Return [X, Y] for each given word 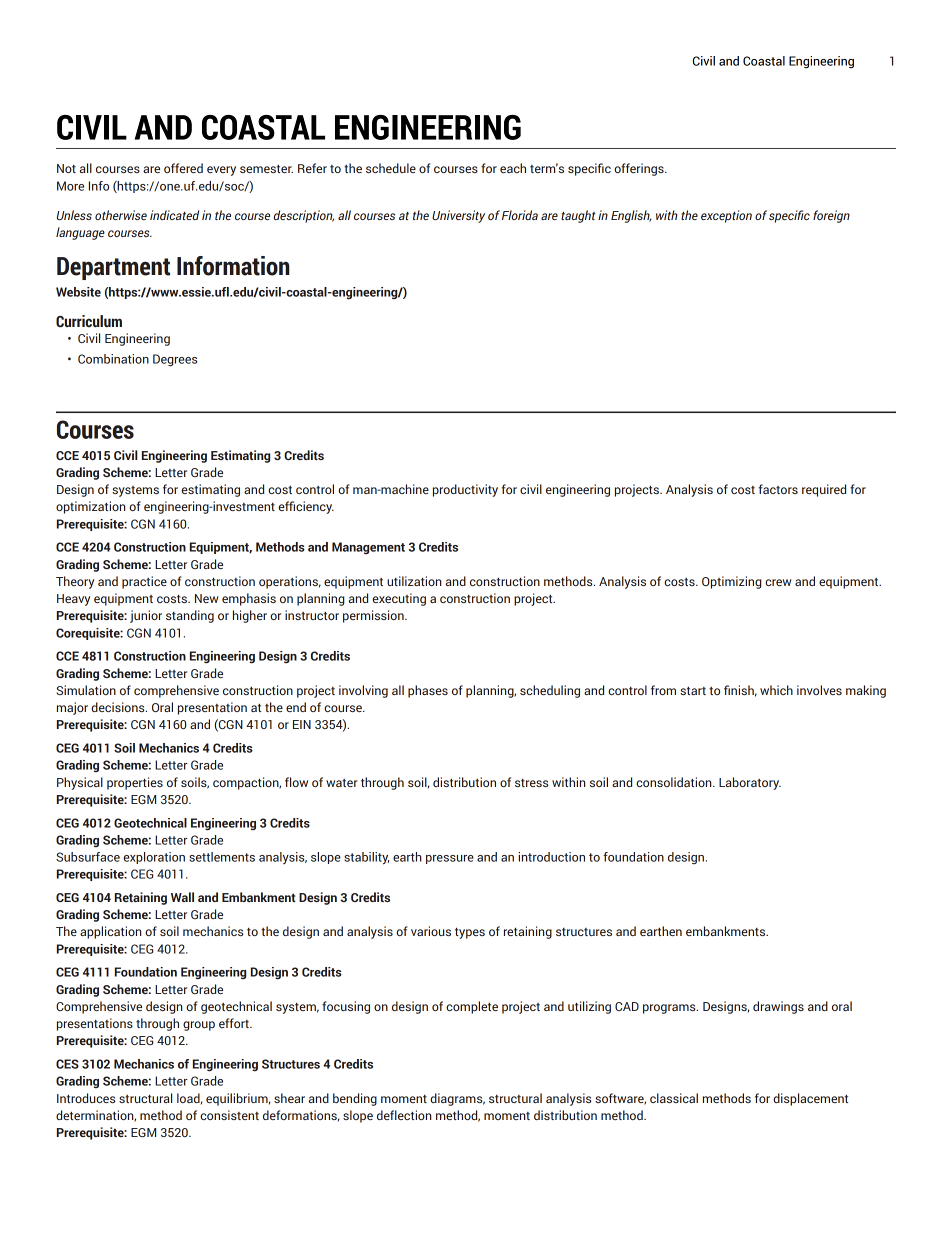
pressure [450, 859]
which [776, 690]
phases [428, 691]
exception [726, 216]
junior [146, 616]
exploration [154, 858]
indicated [174, 215]
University [458, 216]
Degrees [175, 360]
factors [778, 489]
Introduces [86, 1098]
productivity [465, 490]
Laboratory [750, 783]
